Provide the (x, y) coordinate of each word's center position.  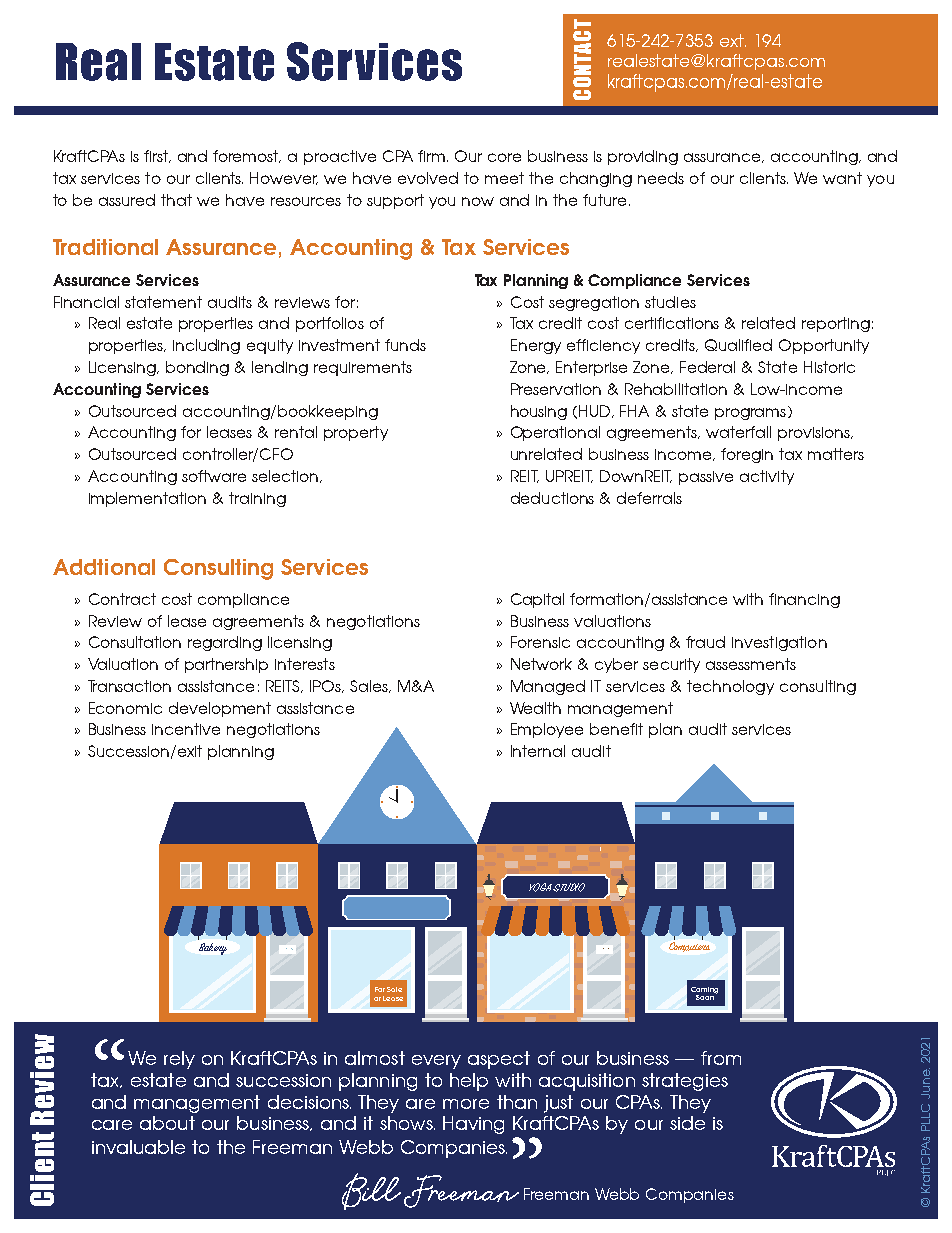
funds (405, 345)
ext (733, 40)
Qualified (738, 345)
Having (473, 1125)
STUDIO (569, 887)
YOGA (540, 887)
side (687, 1123)
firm (433, 156)
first (157, 156)
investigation (779, 643)
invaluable (138, 1147)
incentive (186, 729)
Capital (537, 600)
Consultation (135, 642)
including (206, 346)
